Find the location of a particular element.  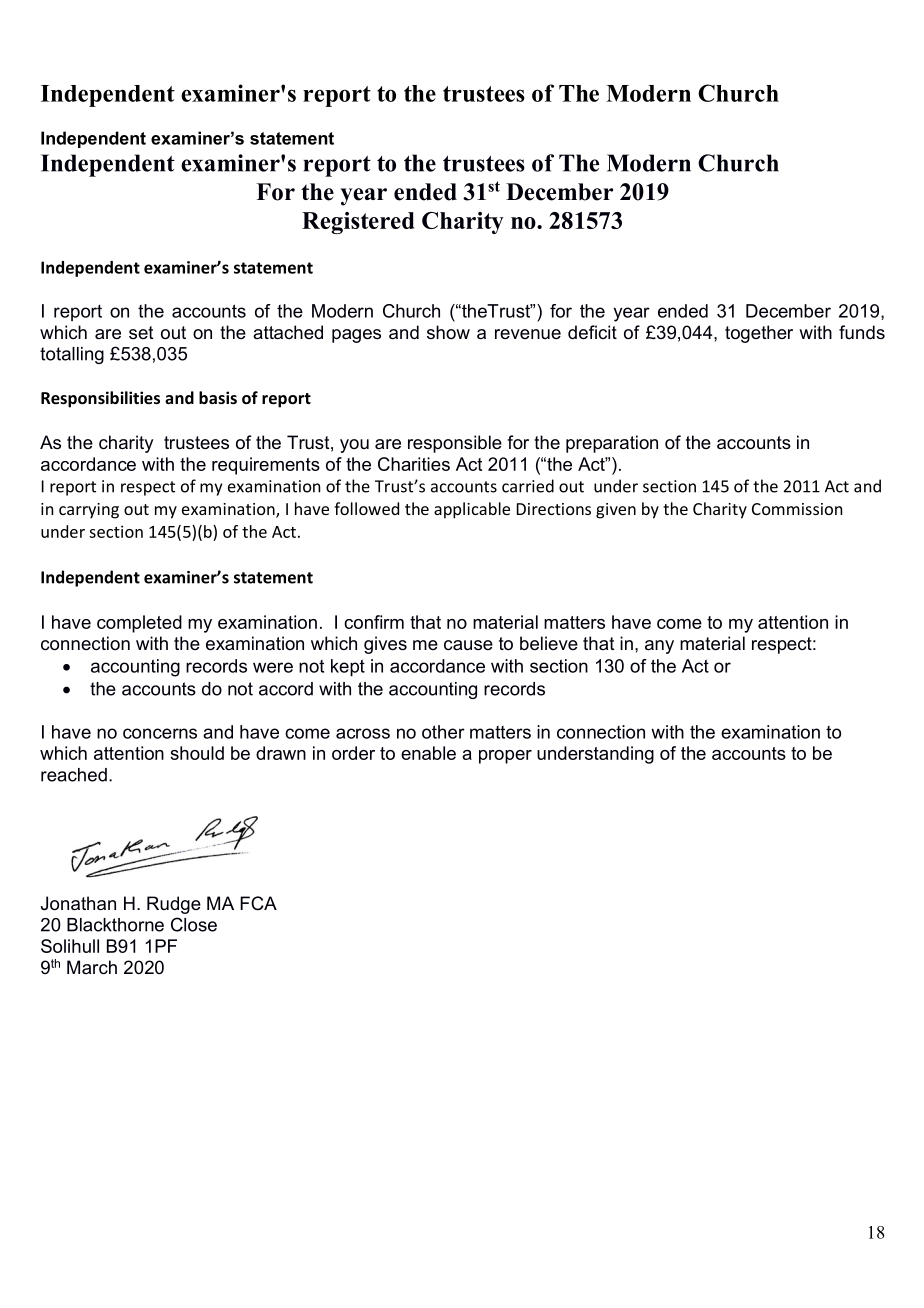

concerns is located at coordinates (160, 733).
